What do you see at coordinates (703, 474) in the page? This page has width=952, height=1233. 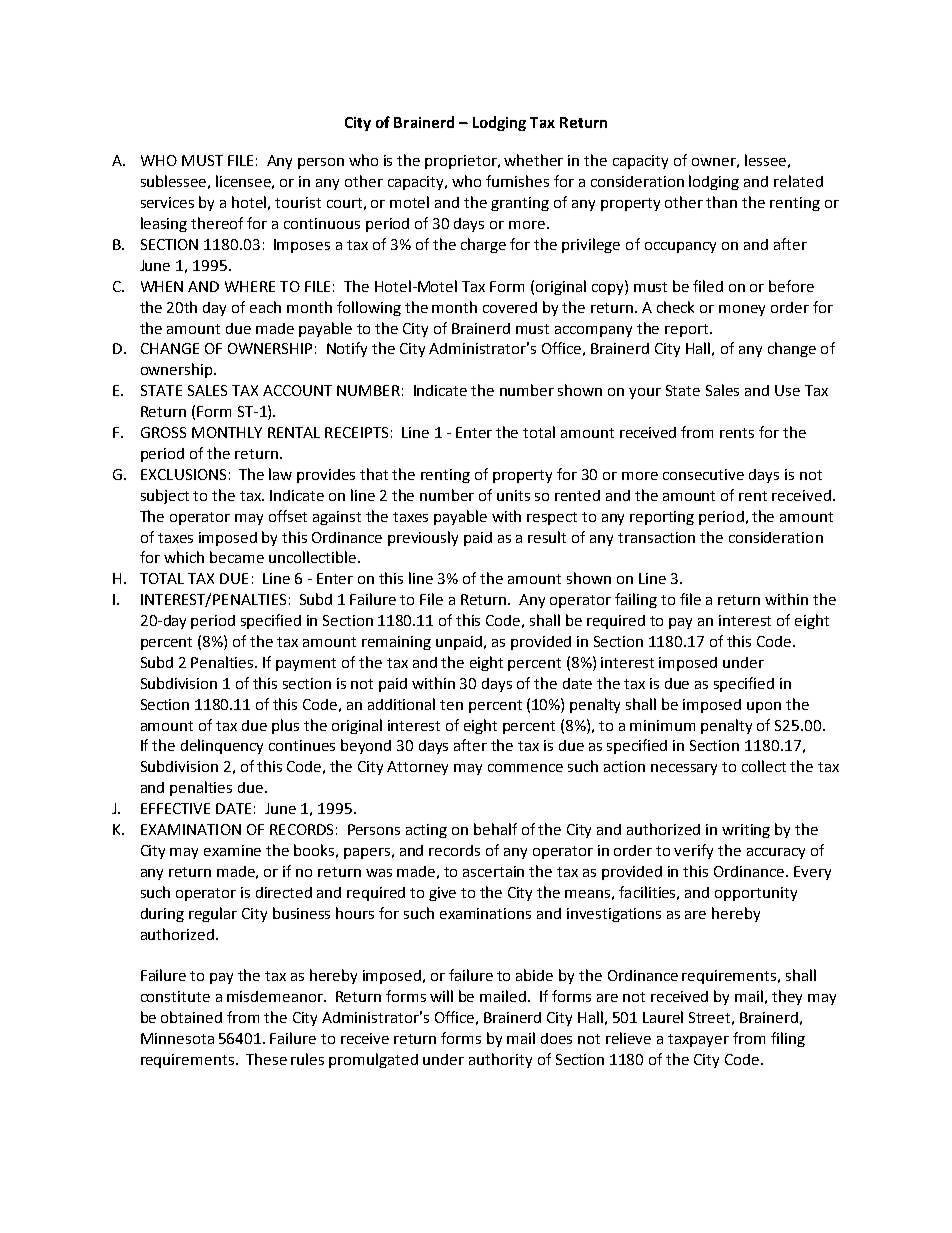 I see `consecutive` at bounding box center [703, 474].
